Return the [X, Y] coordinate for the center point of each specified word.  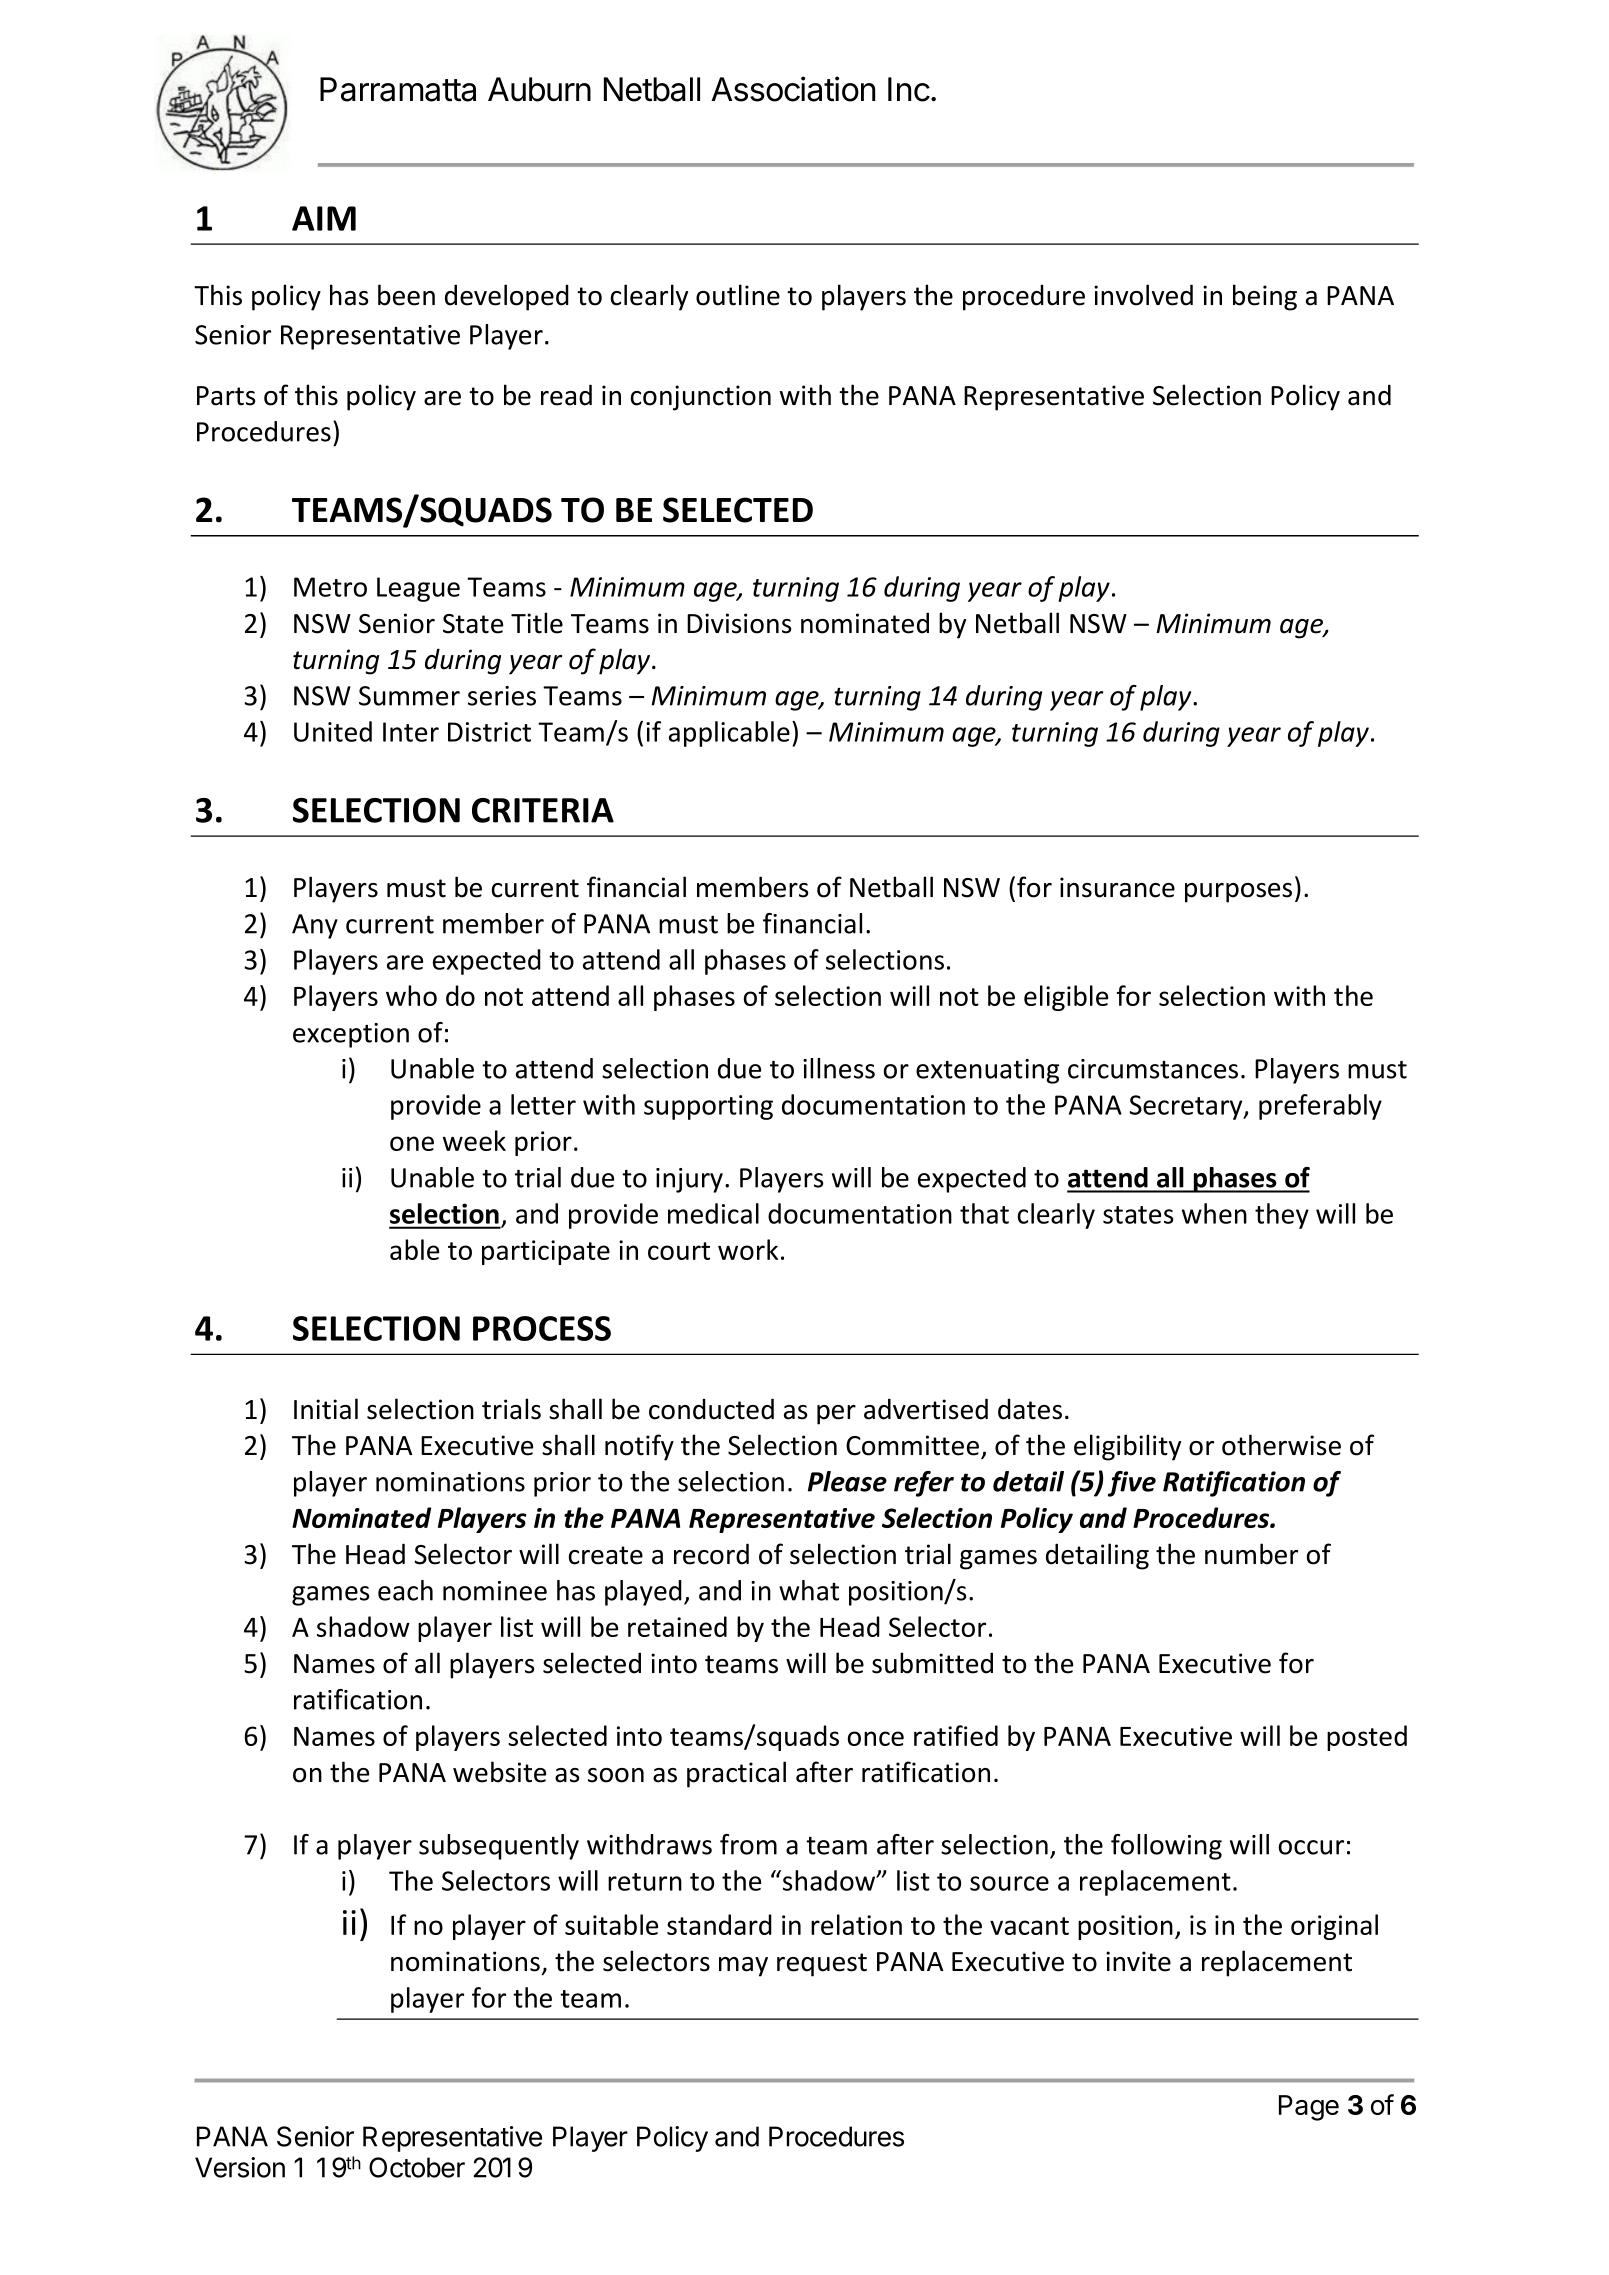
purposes [1238, 893]
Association [793, 89]
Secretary [1187, 1107]
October [417, 2167]
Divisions [739, 623]
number [1251, 1554]
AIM [324, 218]
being [1265, 297]
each [405, 1590]
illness [839, 1068]
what [809, 1590]
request [822, 1965]
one [412, 1143]
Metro [330, 587]
